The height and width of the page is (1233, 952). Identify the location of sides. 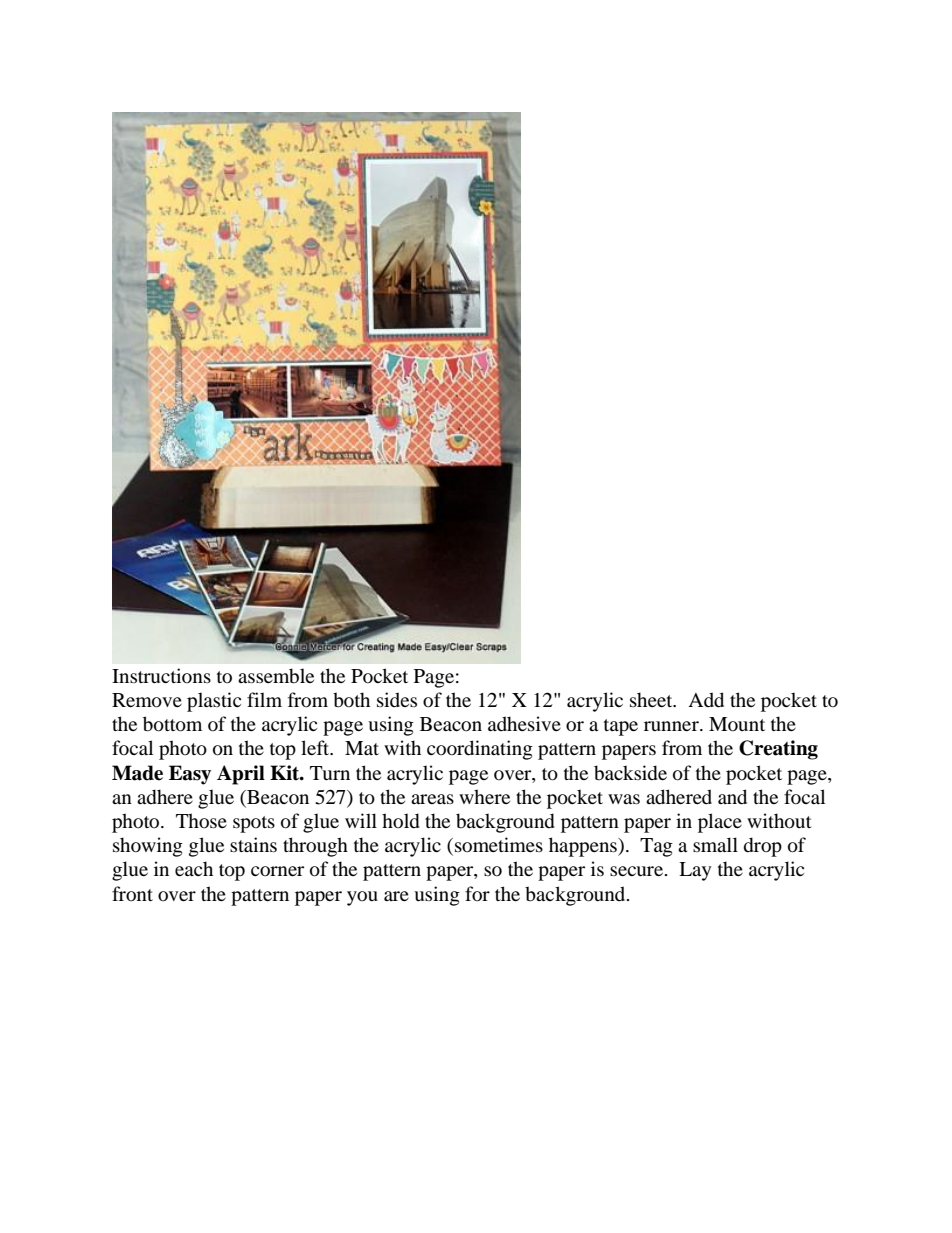
(397, 699).
